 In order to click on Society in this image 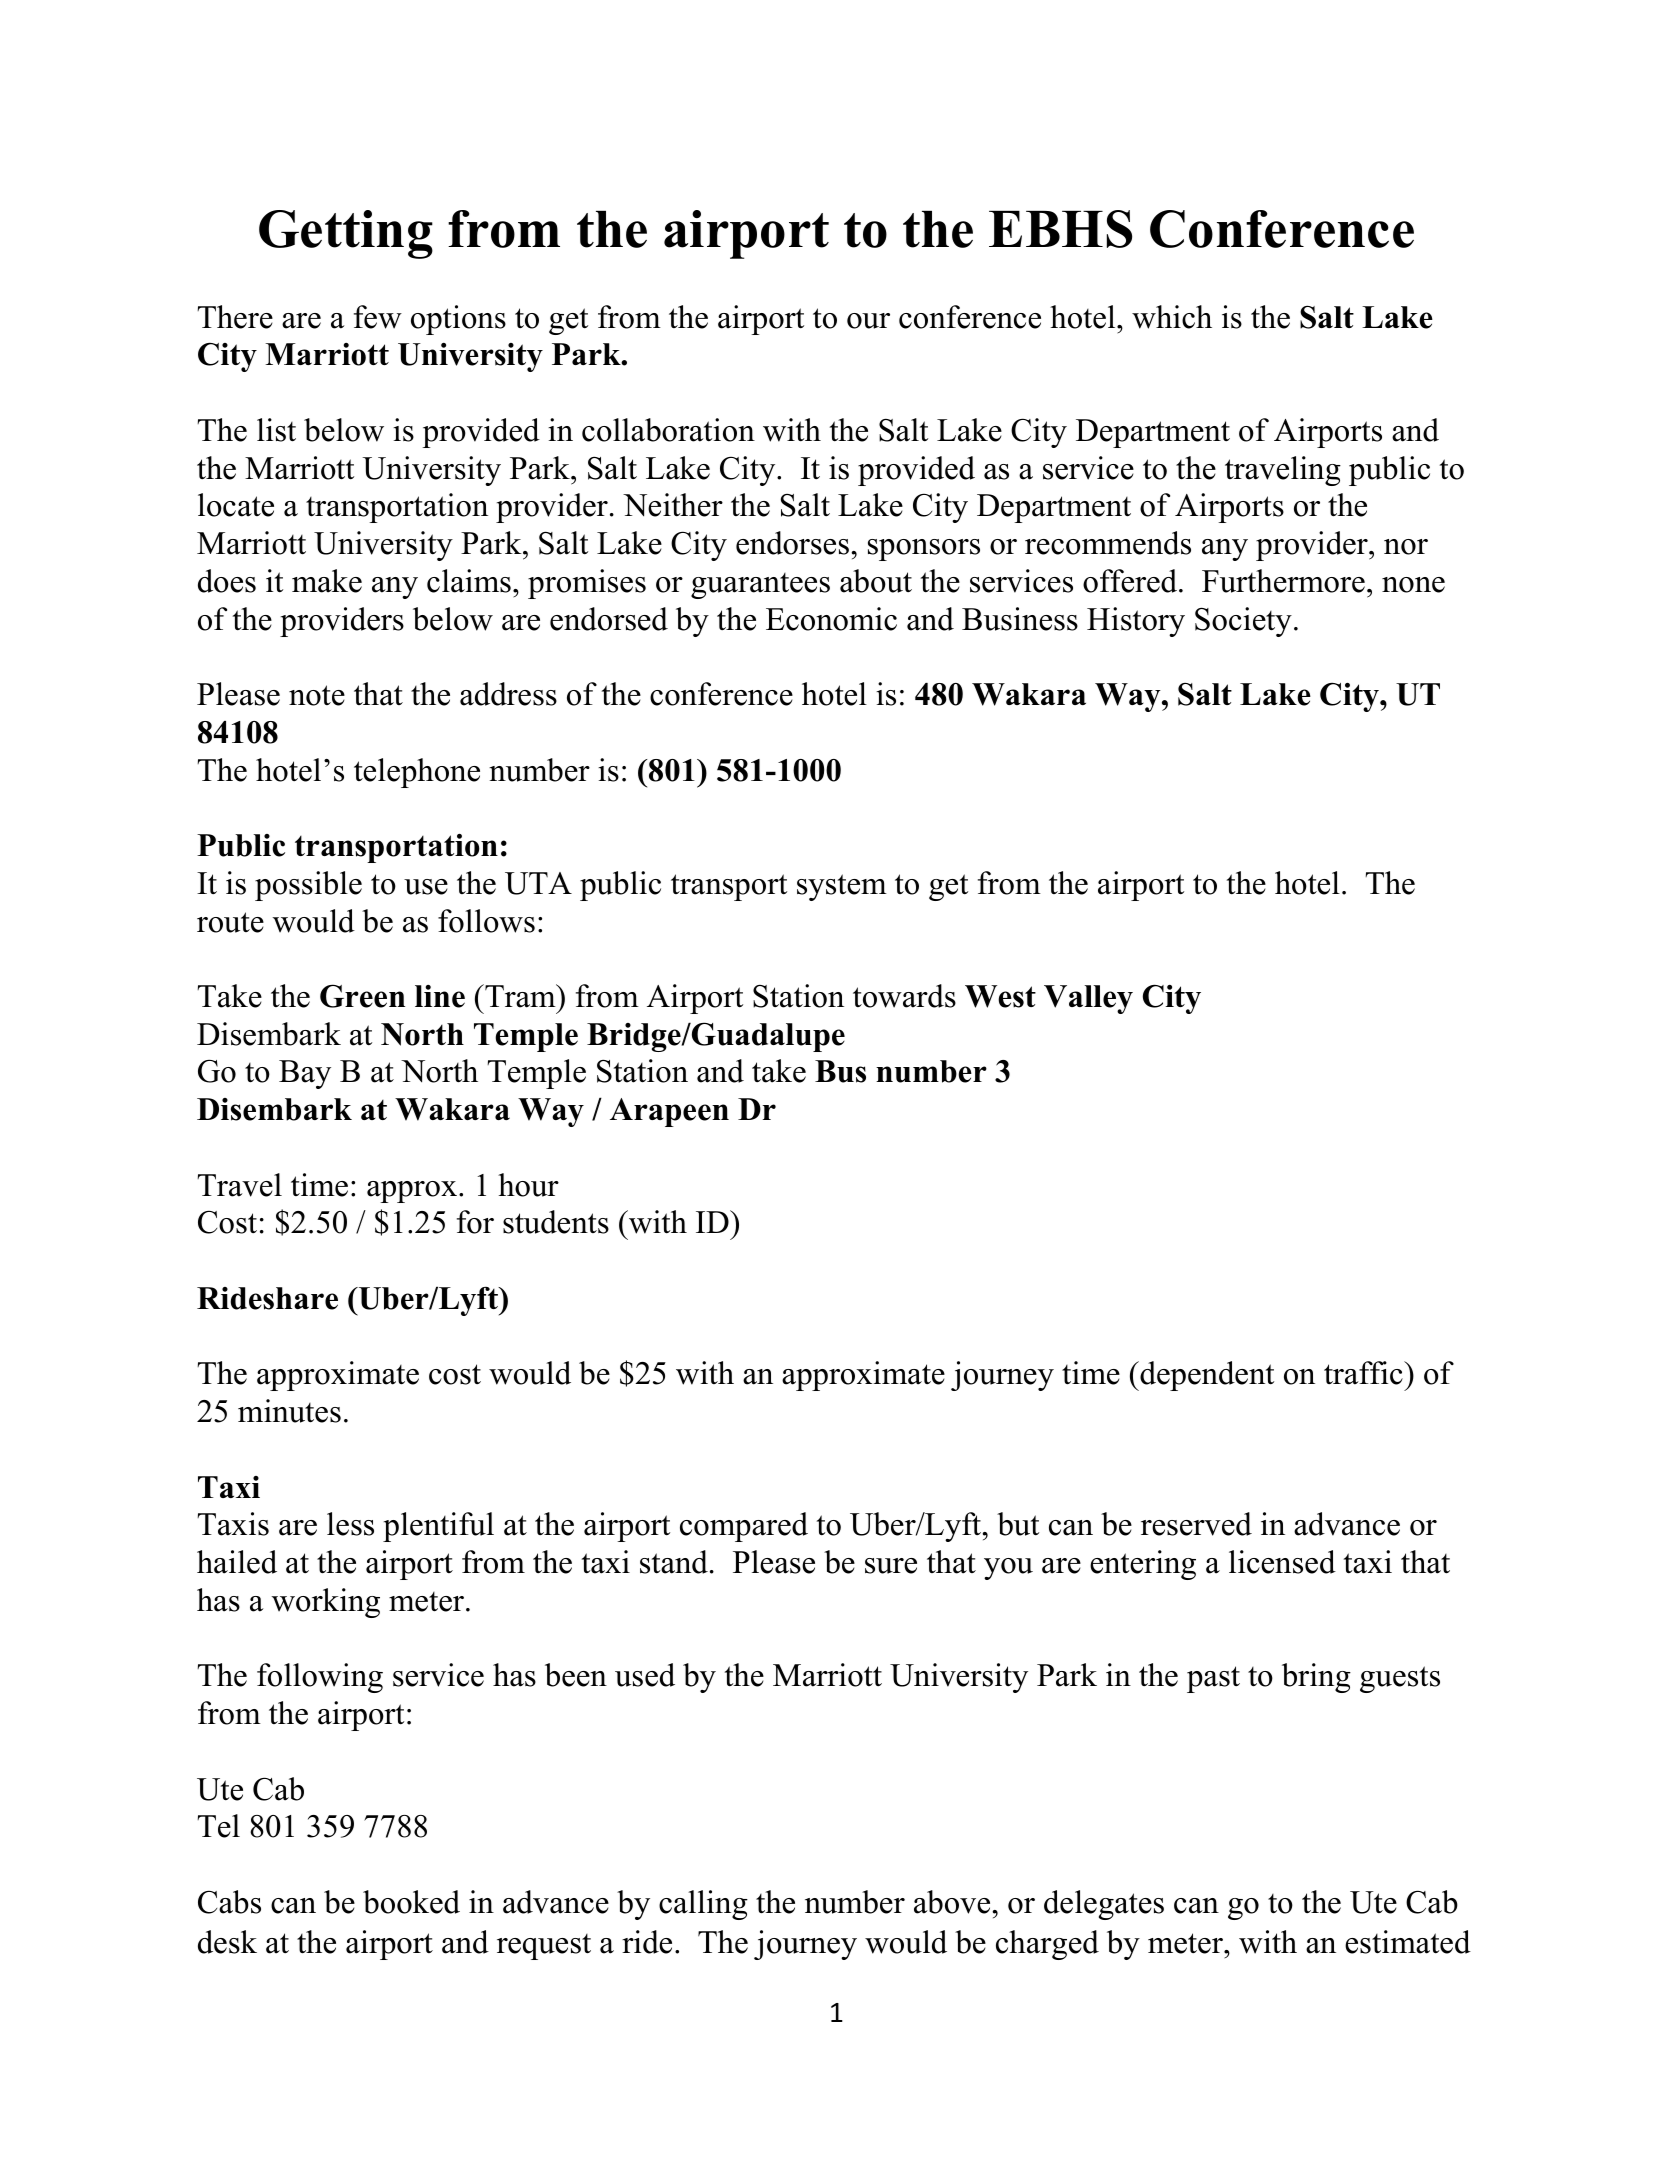, I will do `click(1243, 622)`.
